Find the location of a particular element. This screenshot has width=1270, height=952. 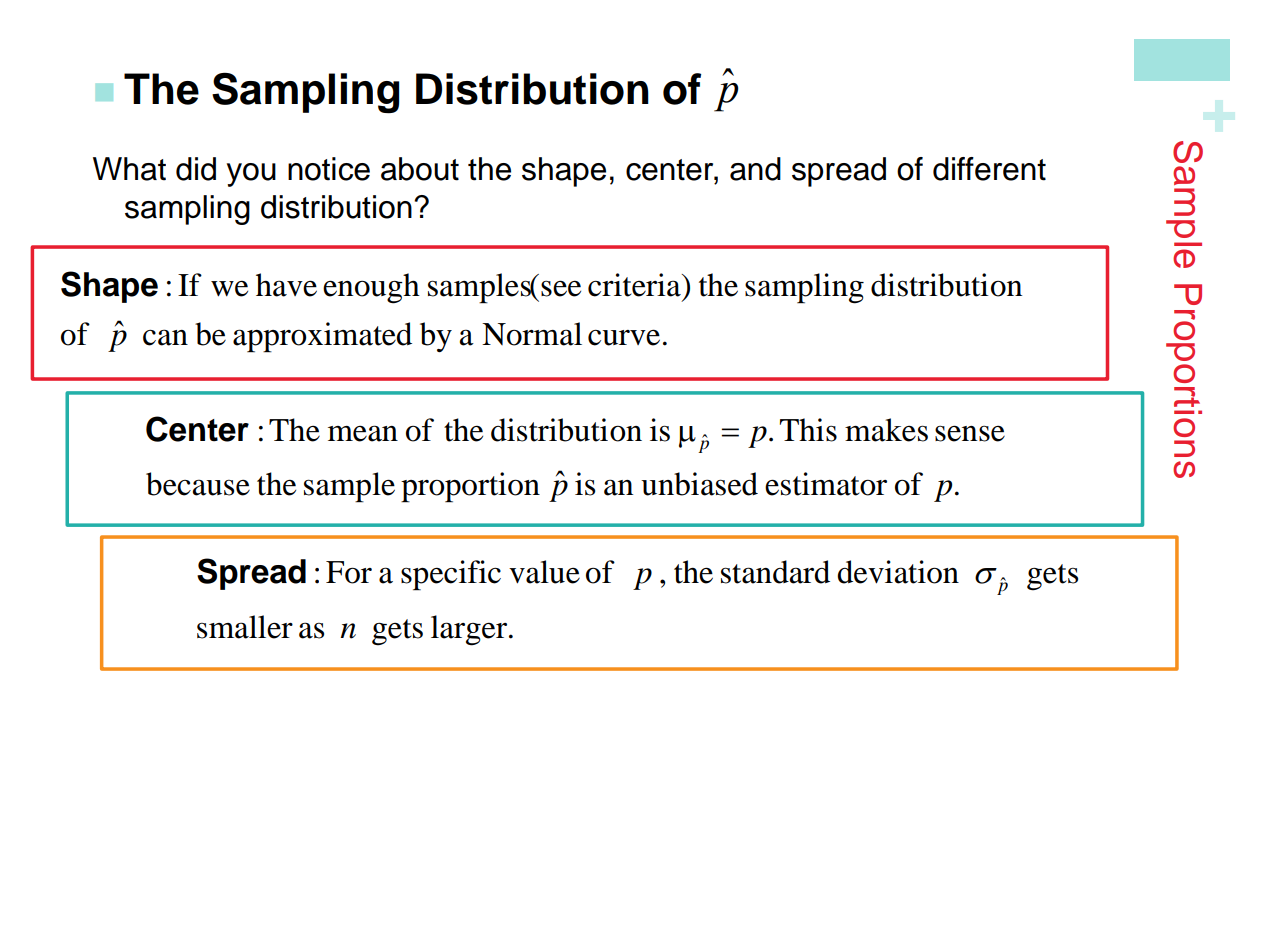

smaller is located at coordinates (245, 627).
